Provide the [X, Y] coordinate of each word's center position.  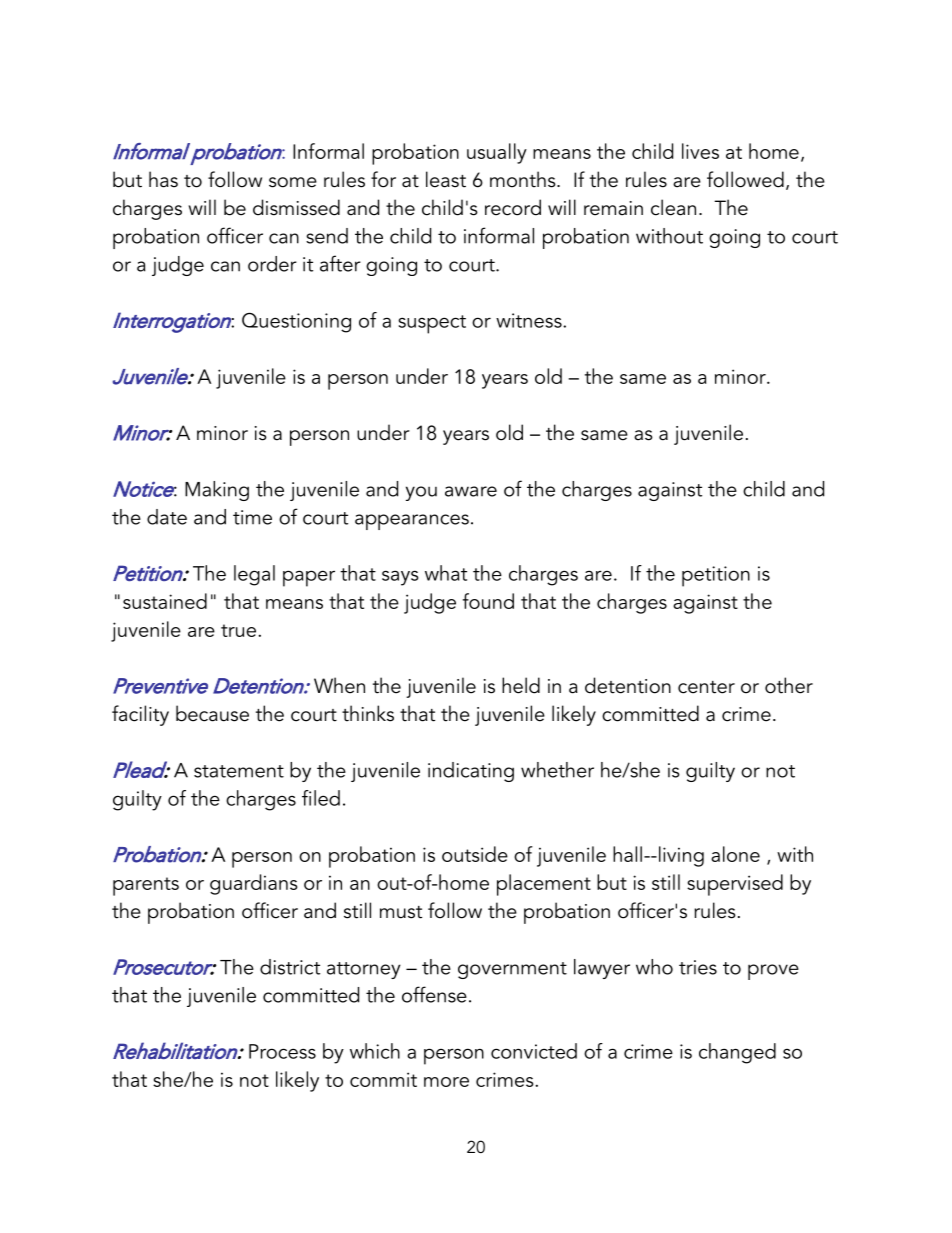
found [488, 601]
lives [700, 151]
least [446, 179]
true [238, 630]
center [706, 687]
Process [282, 1051]
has [163, 179]
